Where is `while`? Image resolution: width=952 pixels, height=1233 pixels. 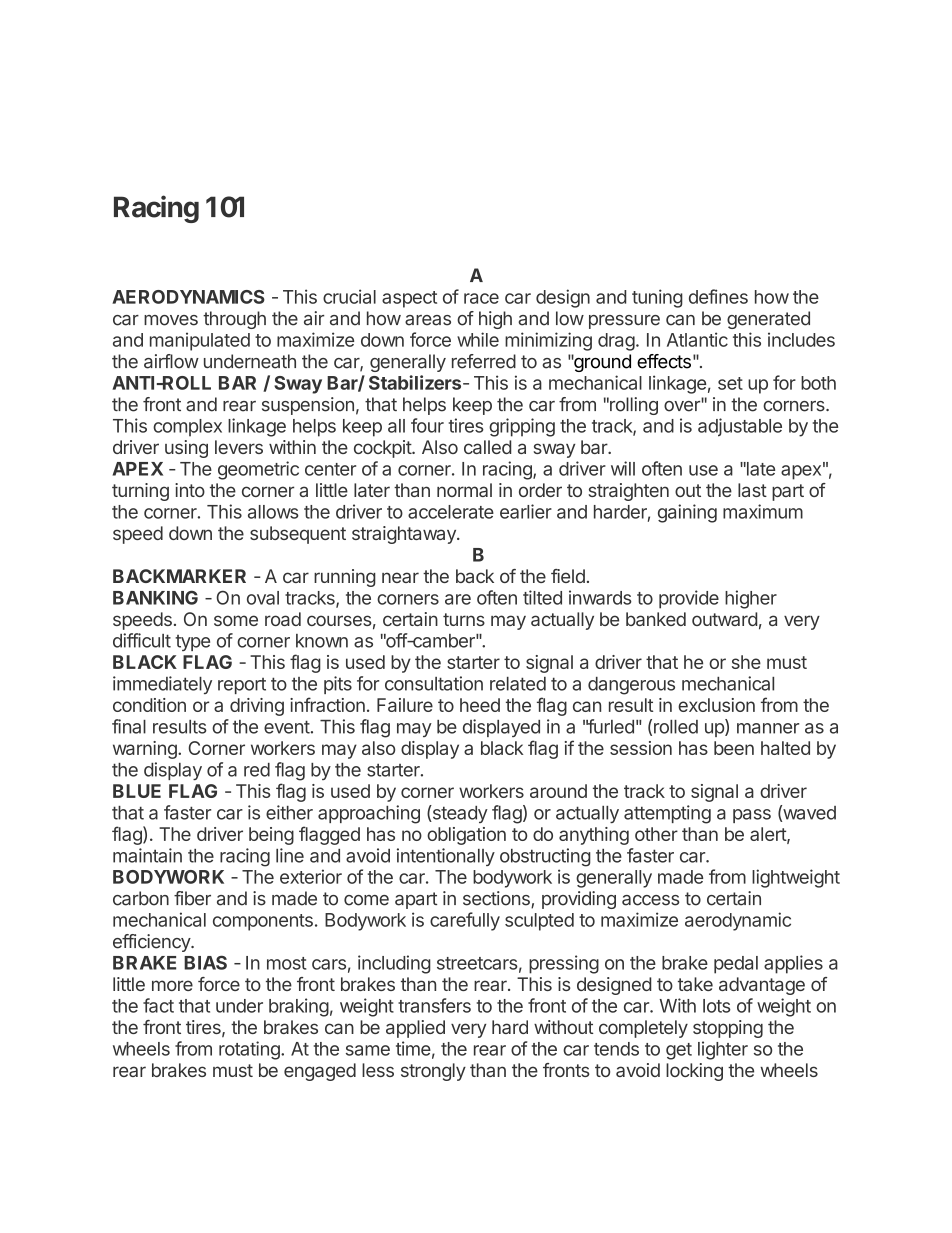 while is located at coordinates (478, 339).
